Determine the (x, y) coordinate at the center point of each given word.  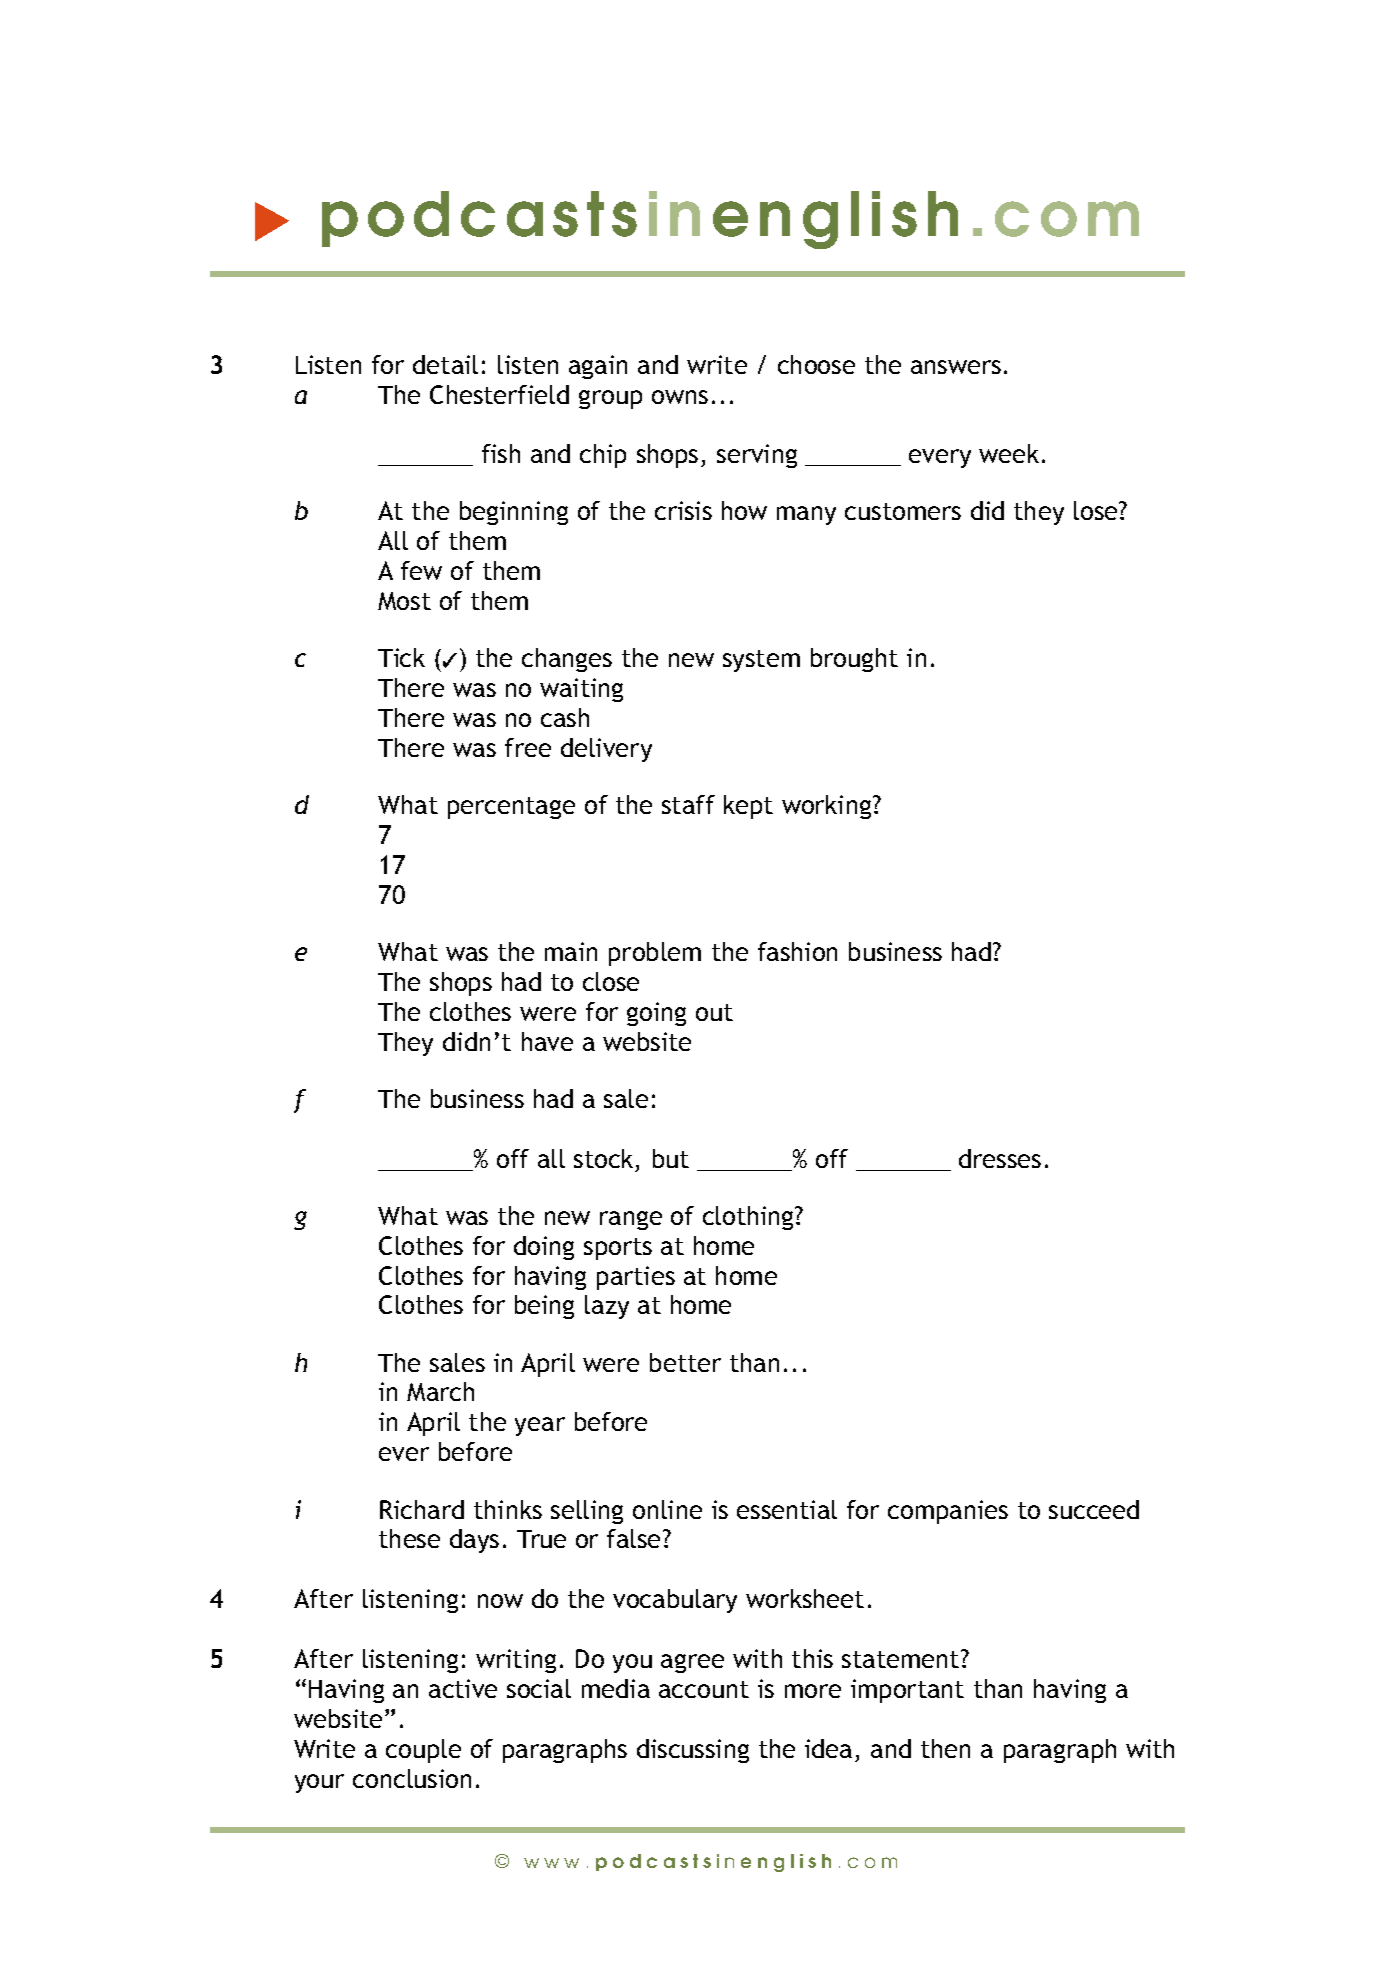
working (828, 807)
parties (636, 1278)
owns (680, 397)
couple (423, 1751)
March (440, 1391)
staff (688, 804)
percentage (511, 808)
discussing (693, 1751)
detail (445, 364)
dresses (1000, 1158)
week (1009, 453)
